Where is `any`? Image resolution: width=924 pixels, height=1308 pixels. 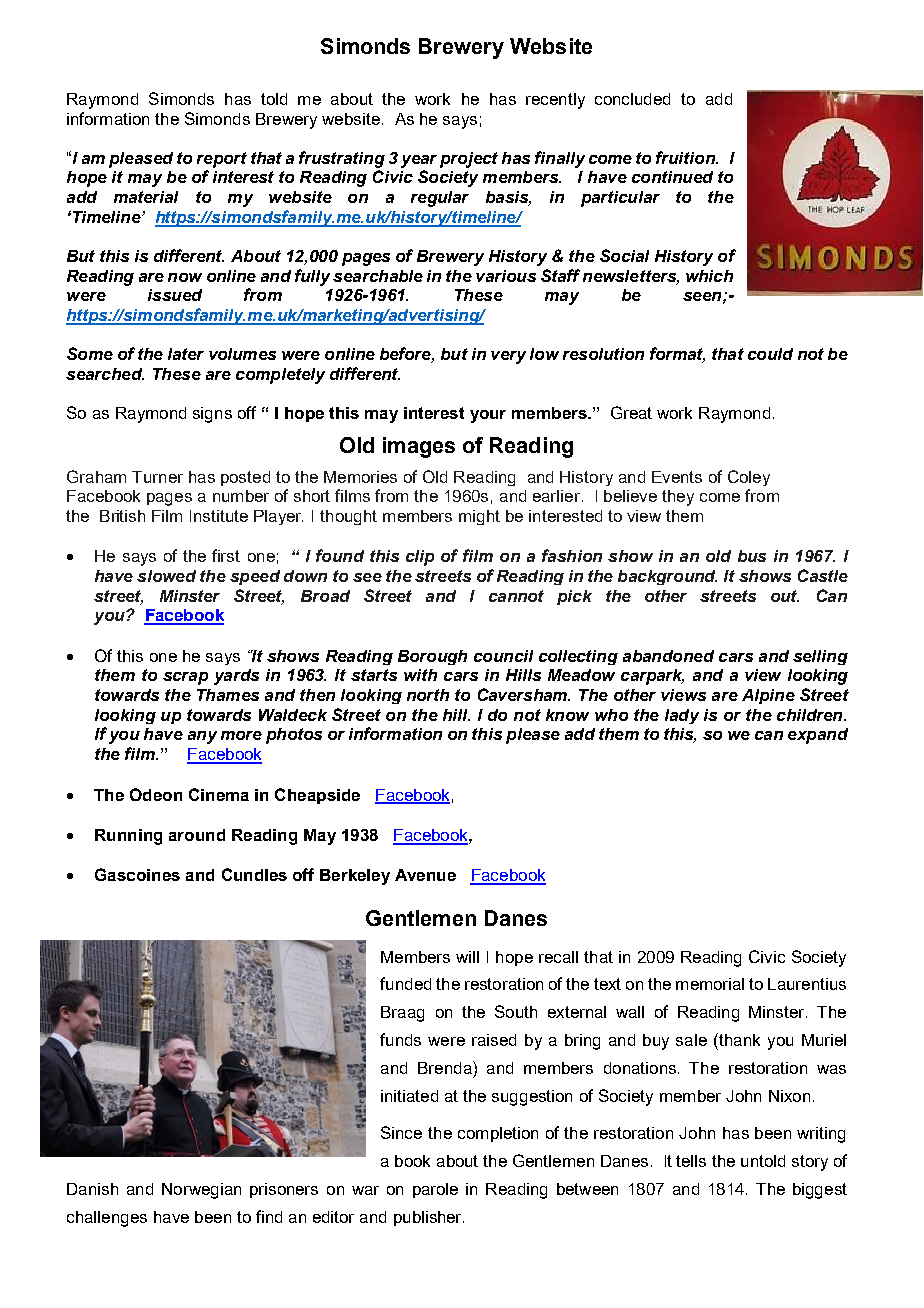
any is located at coordinates (202, 737).
